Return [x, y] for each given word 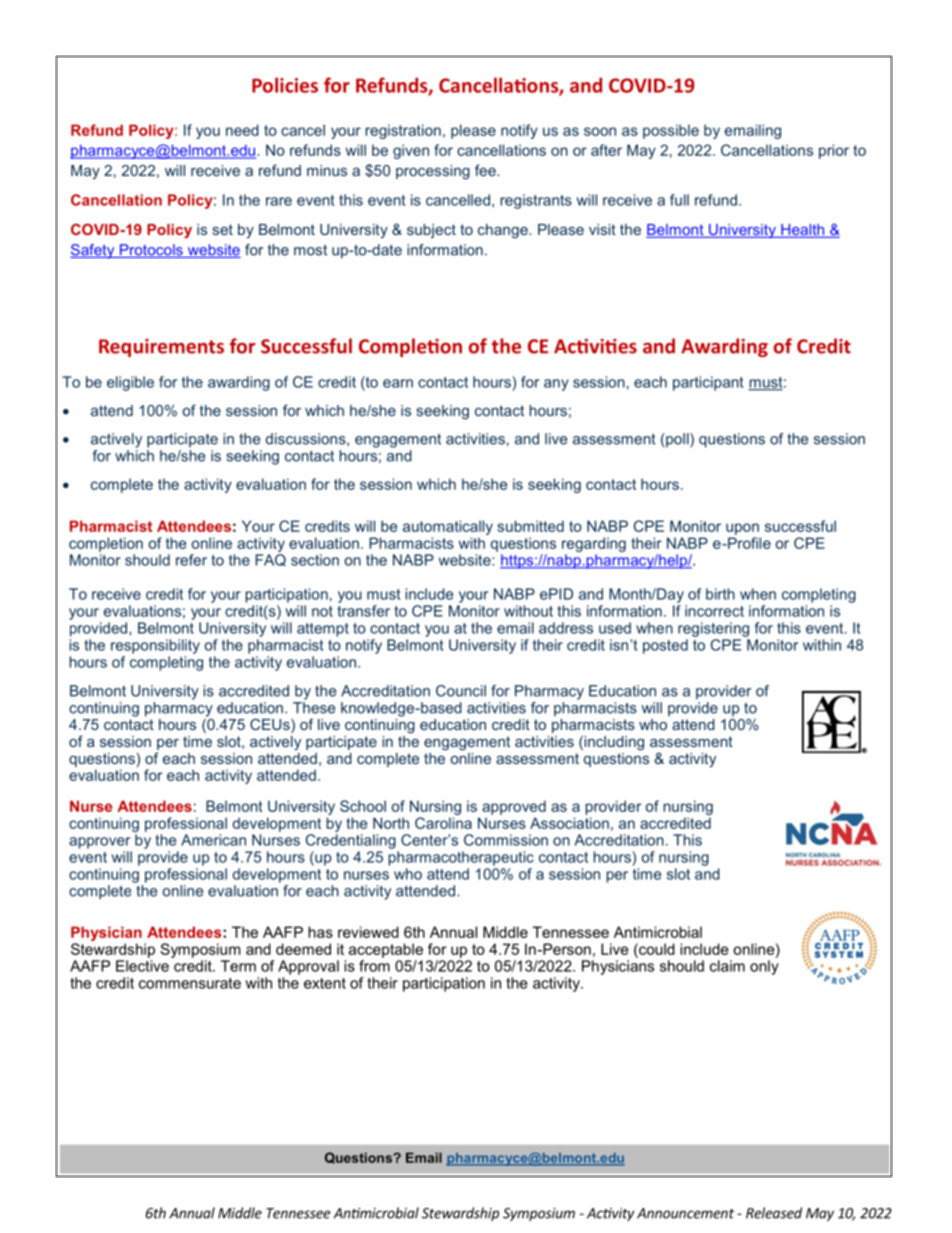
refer [191, 560]
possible [671, 131]
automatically [448, 527]
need [242, 130]
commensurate [190, 983]
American [213, 840]
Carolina [443, 823]
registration [403, 131]
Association [569, 823]
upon [742, 529]
